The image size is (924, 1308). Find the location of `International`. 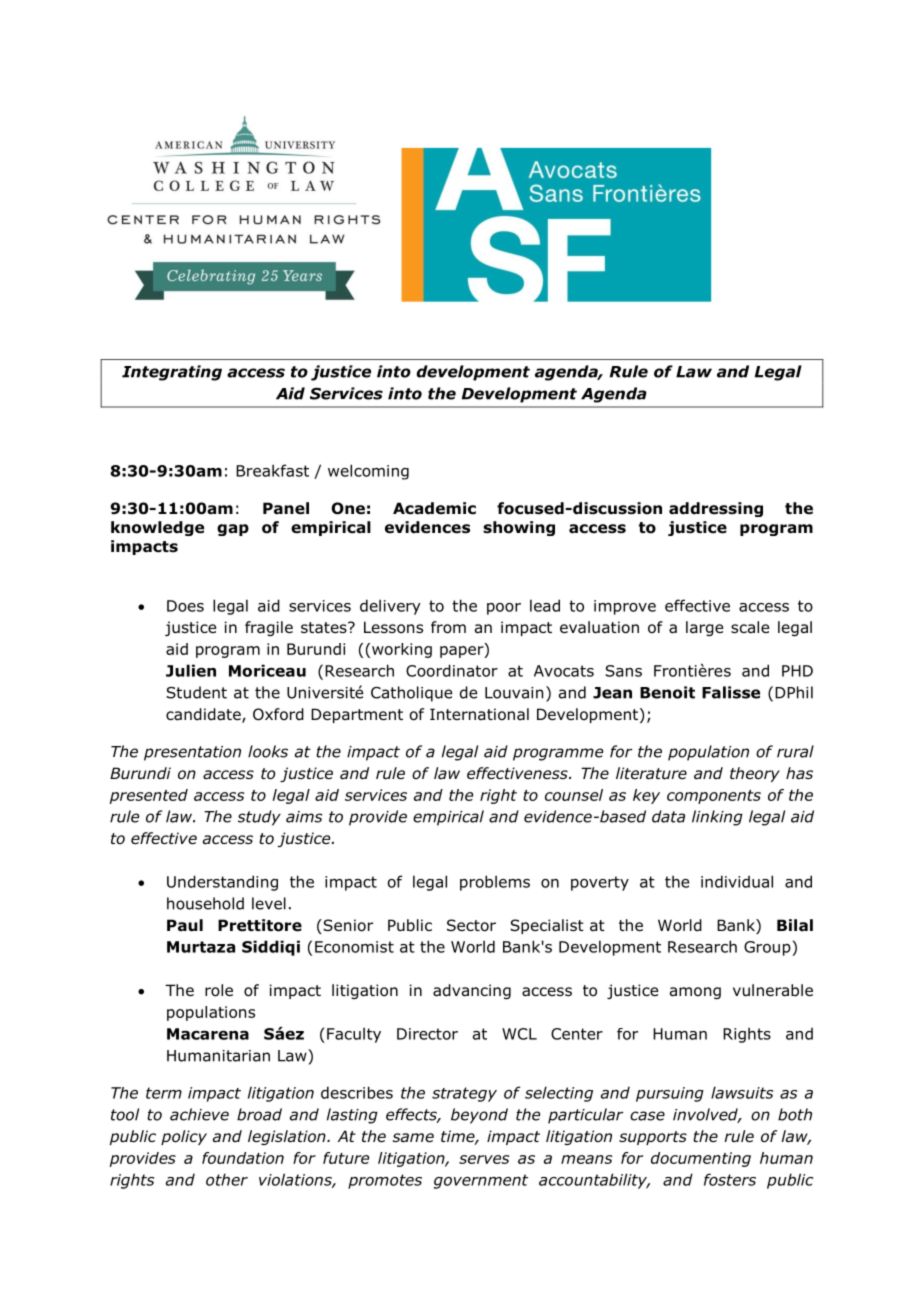

International is located at coordinates (479, 714).
